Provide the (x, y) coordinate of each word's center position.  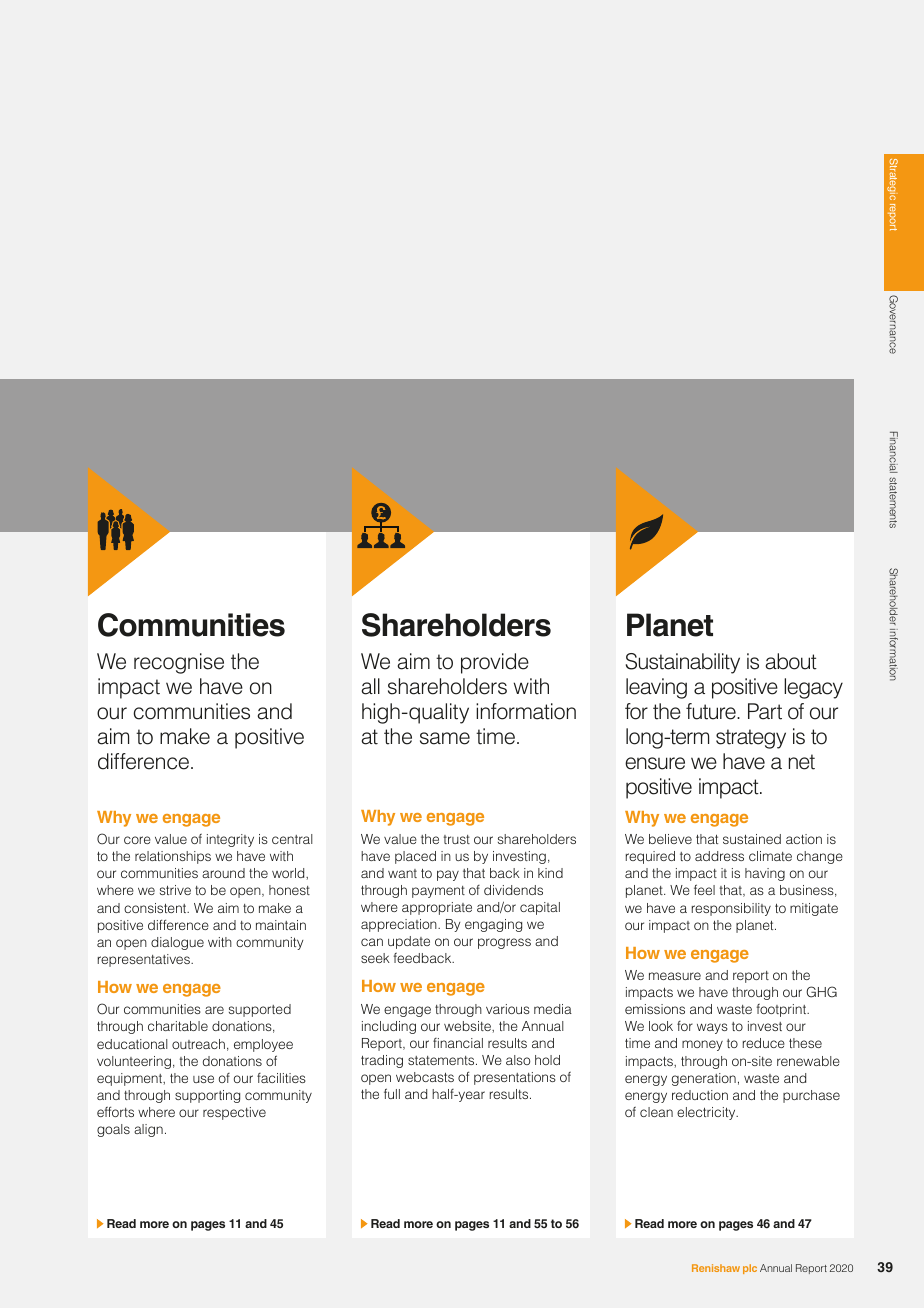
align (148, 1130)
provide (495, 663)
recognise (179, 663)
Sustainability (683, 663)
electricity (707, 1113)
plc (750, 1269)
